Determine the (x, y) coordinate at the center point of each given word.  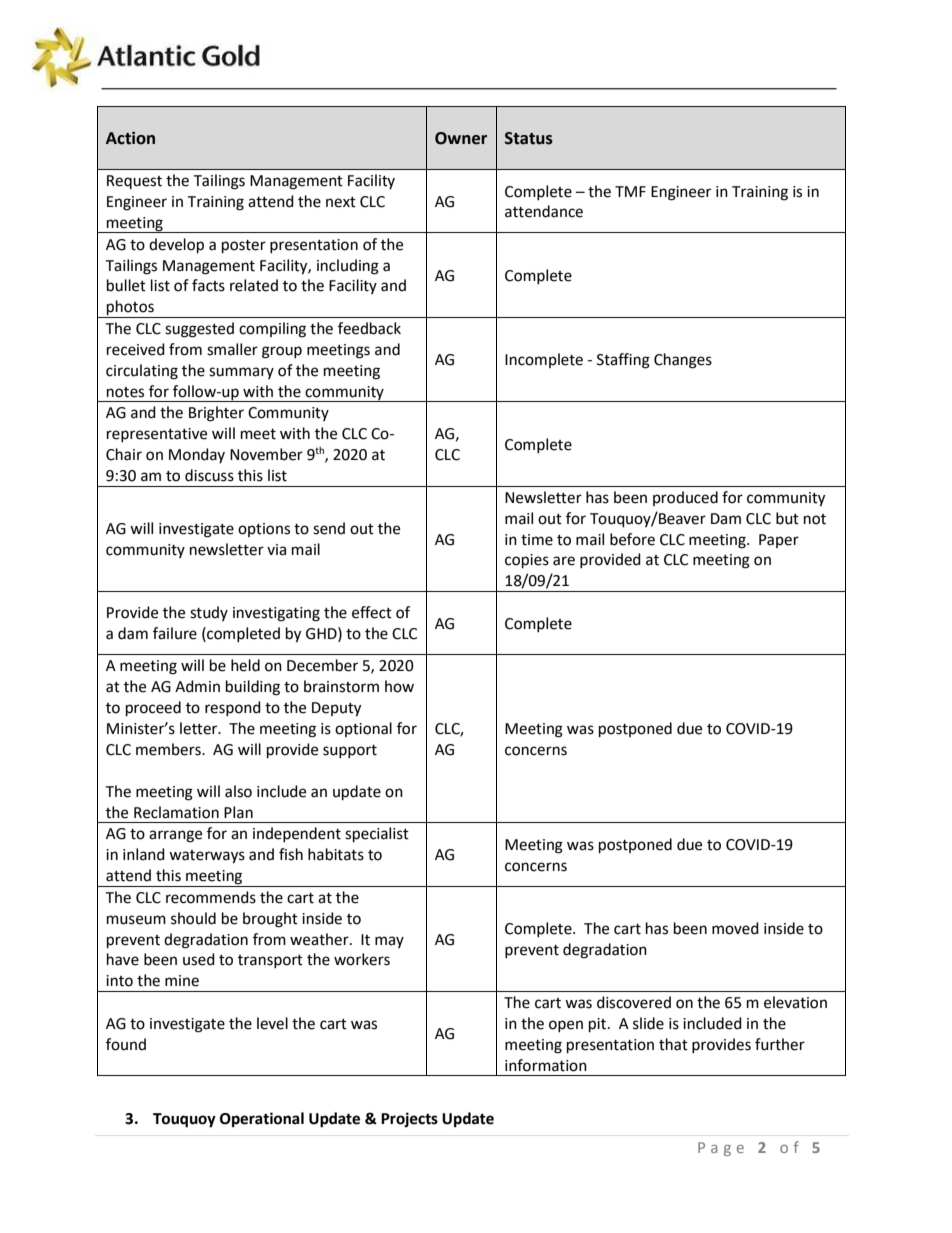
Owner (461, 138)
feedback (369, 328)
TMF (630, 191)
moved (735, 928)
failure (175, 633)
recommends (211, 897)
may (389, 942)
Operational (262, 1120)
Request (134, 182)
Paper (779, 541)
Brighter (216, 414)
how (399, 686)
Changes (683, 361)
